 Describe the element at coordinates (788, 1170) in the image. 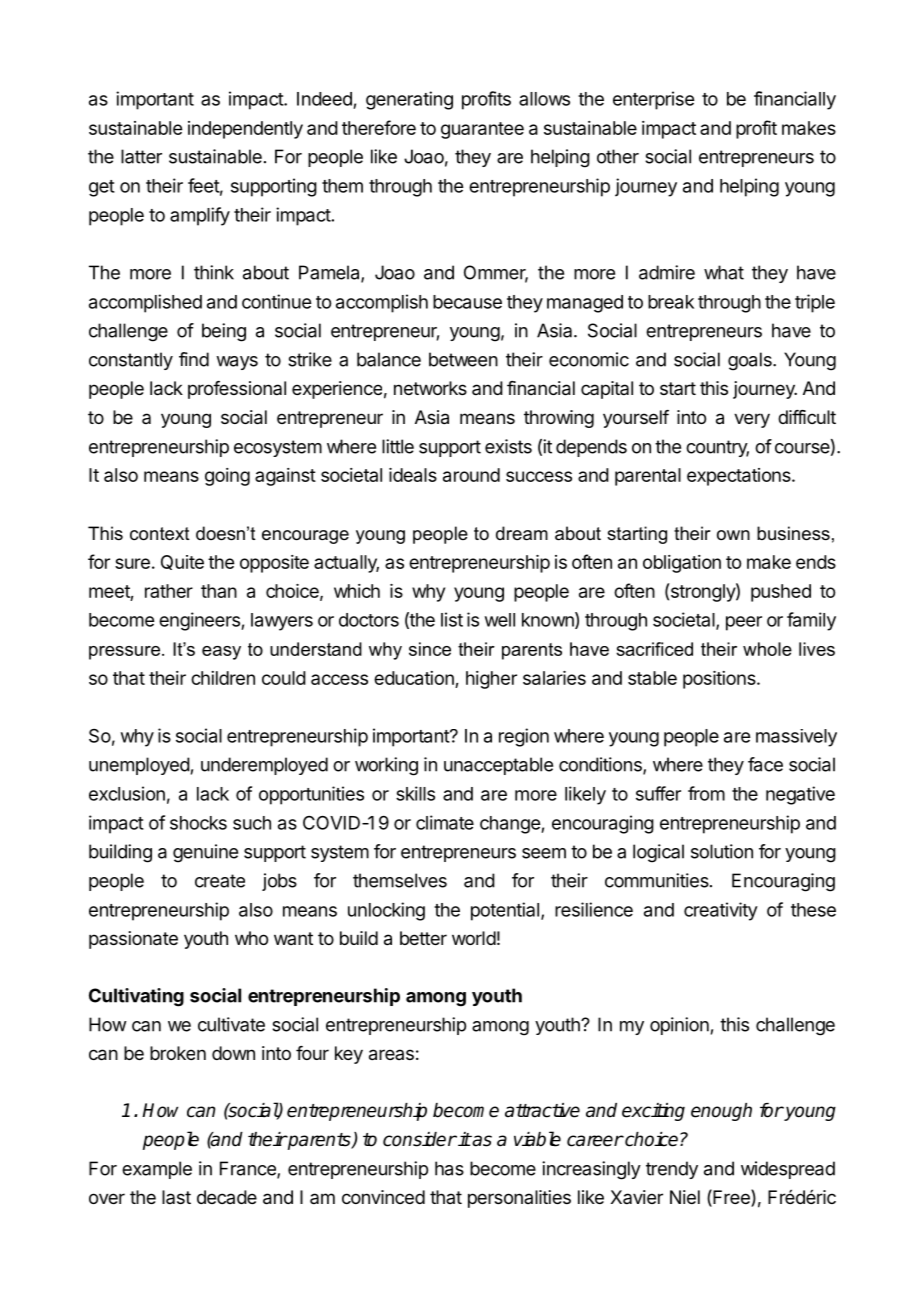

I see `widespread` at that location.
